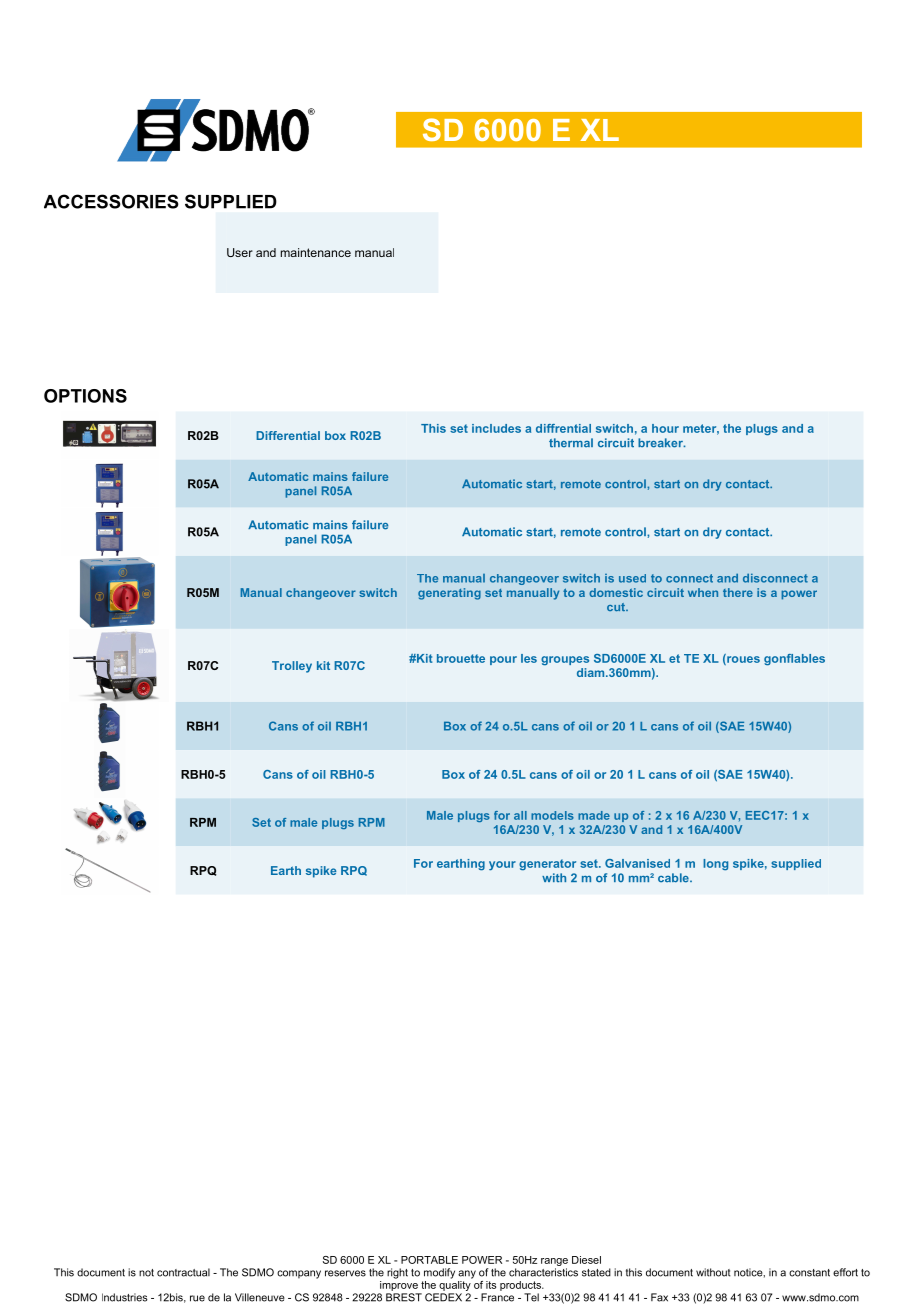 This screenshot has width=924, height=1308. Describe the element at coordinates (429, 1260) in the screenshot. I see `PORTABLE` at that location.
